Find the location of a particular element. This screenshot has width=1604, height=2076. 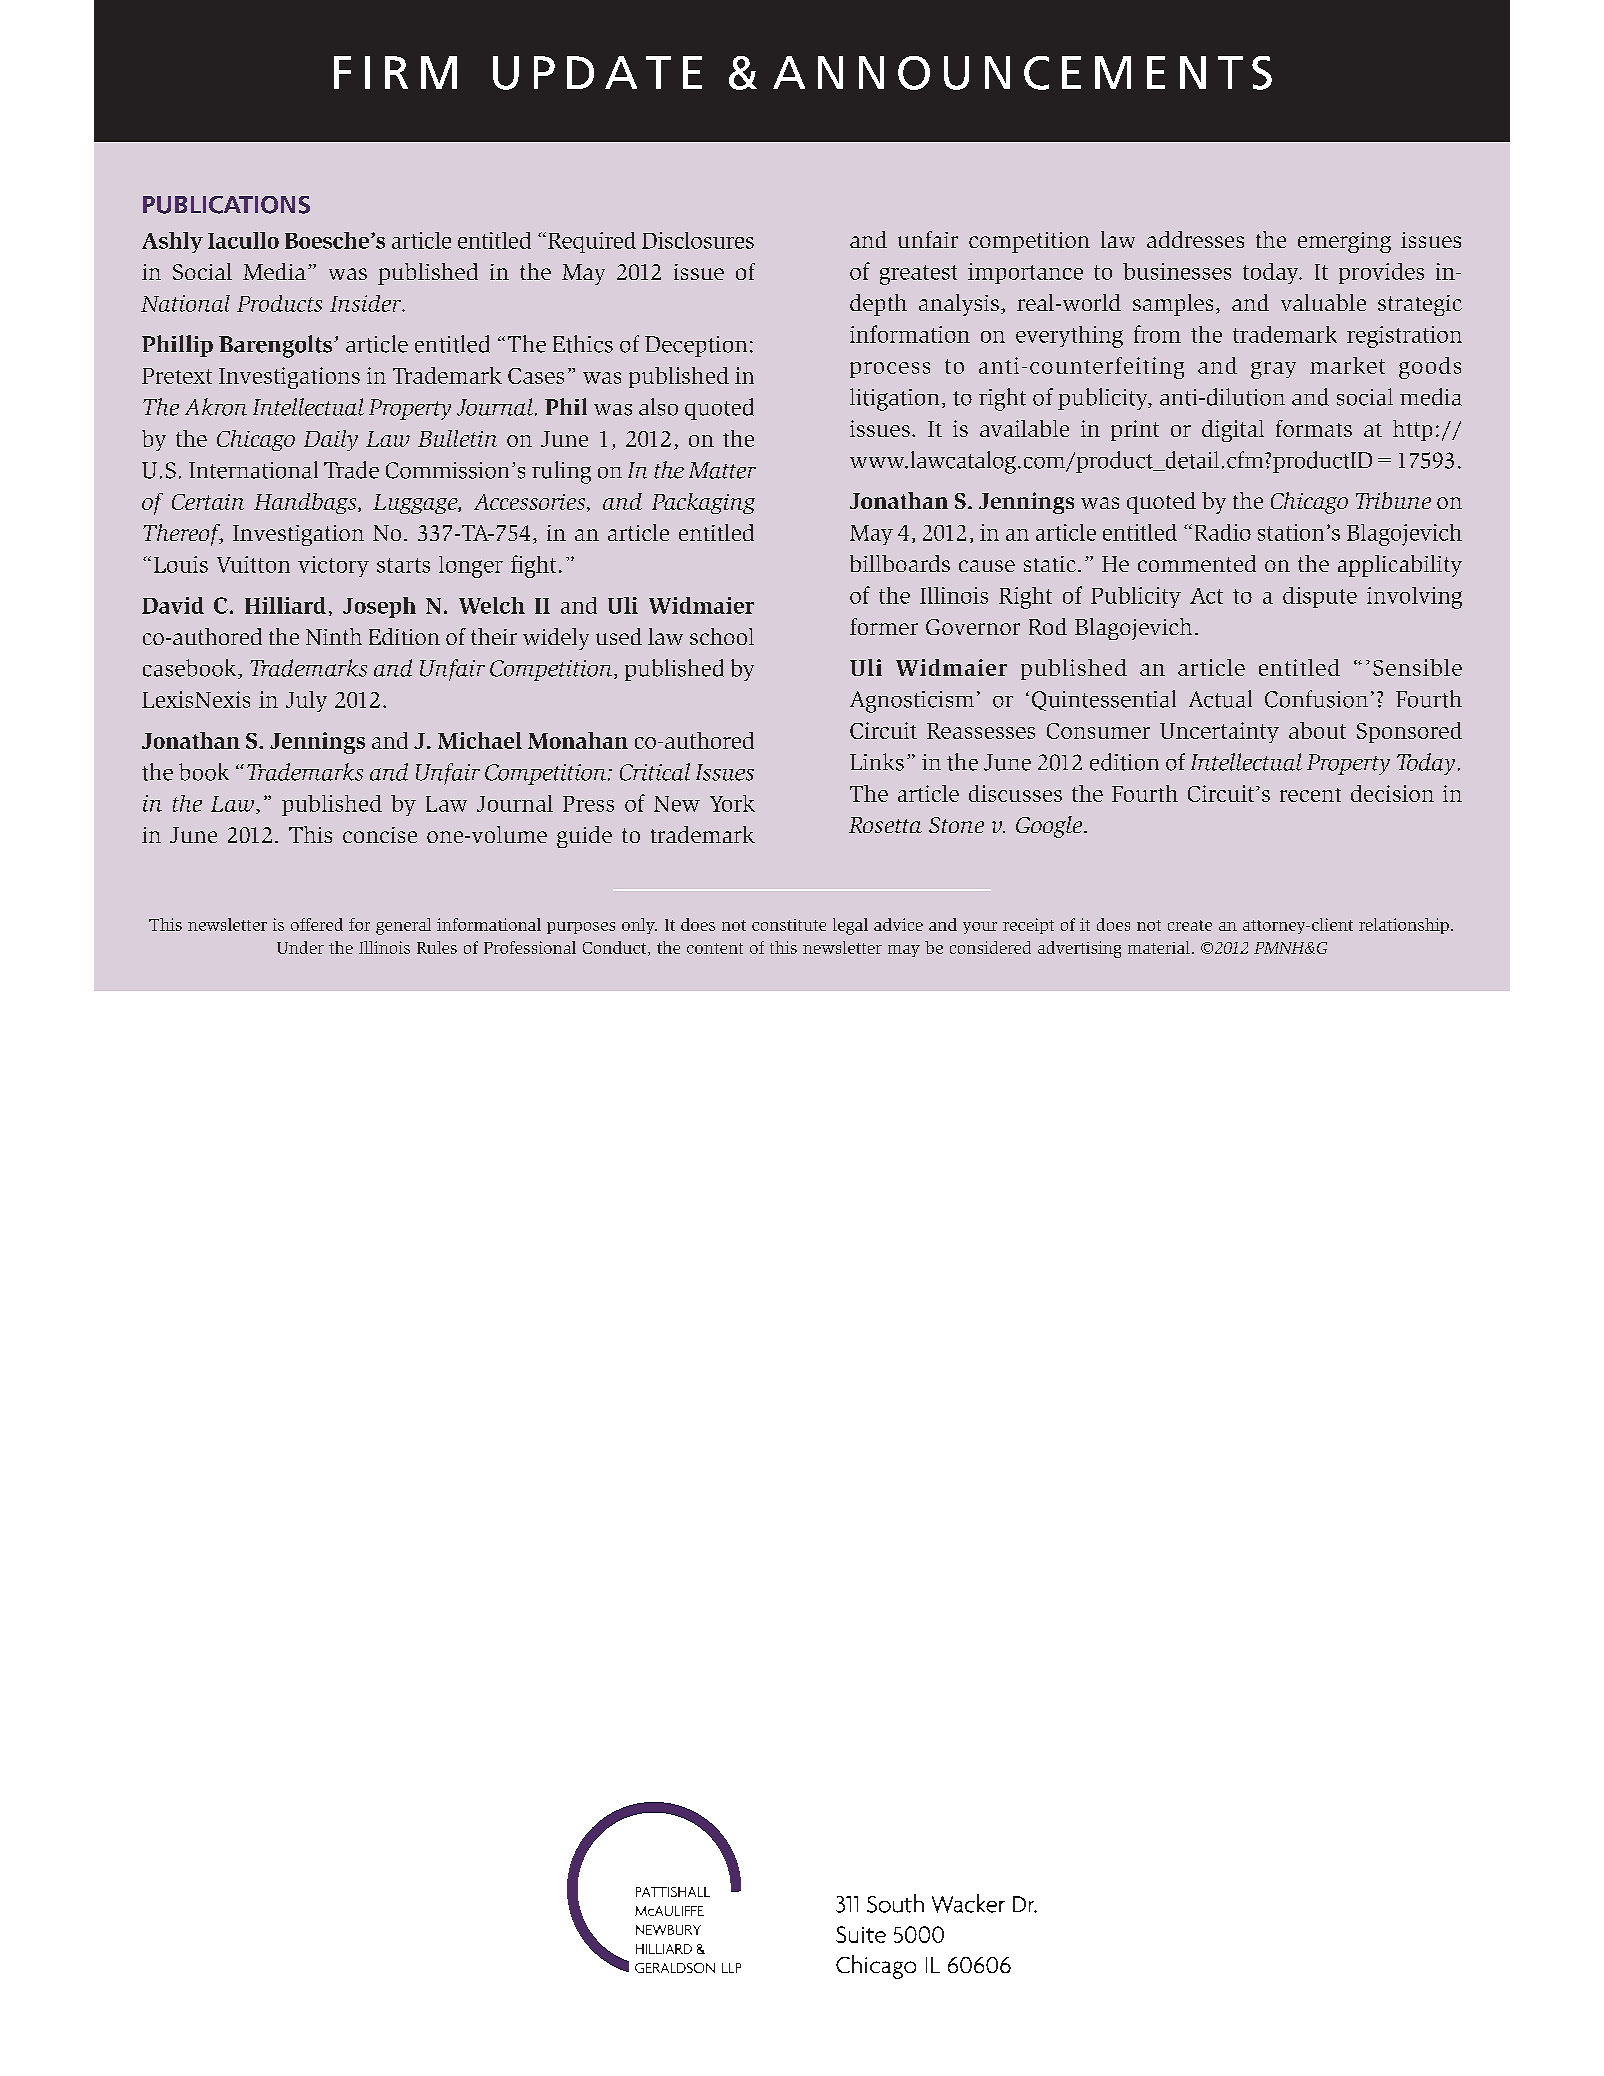

offered is located at coordinates (317, 924).
